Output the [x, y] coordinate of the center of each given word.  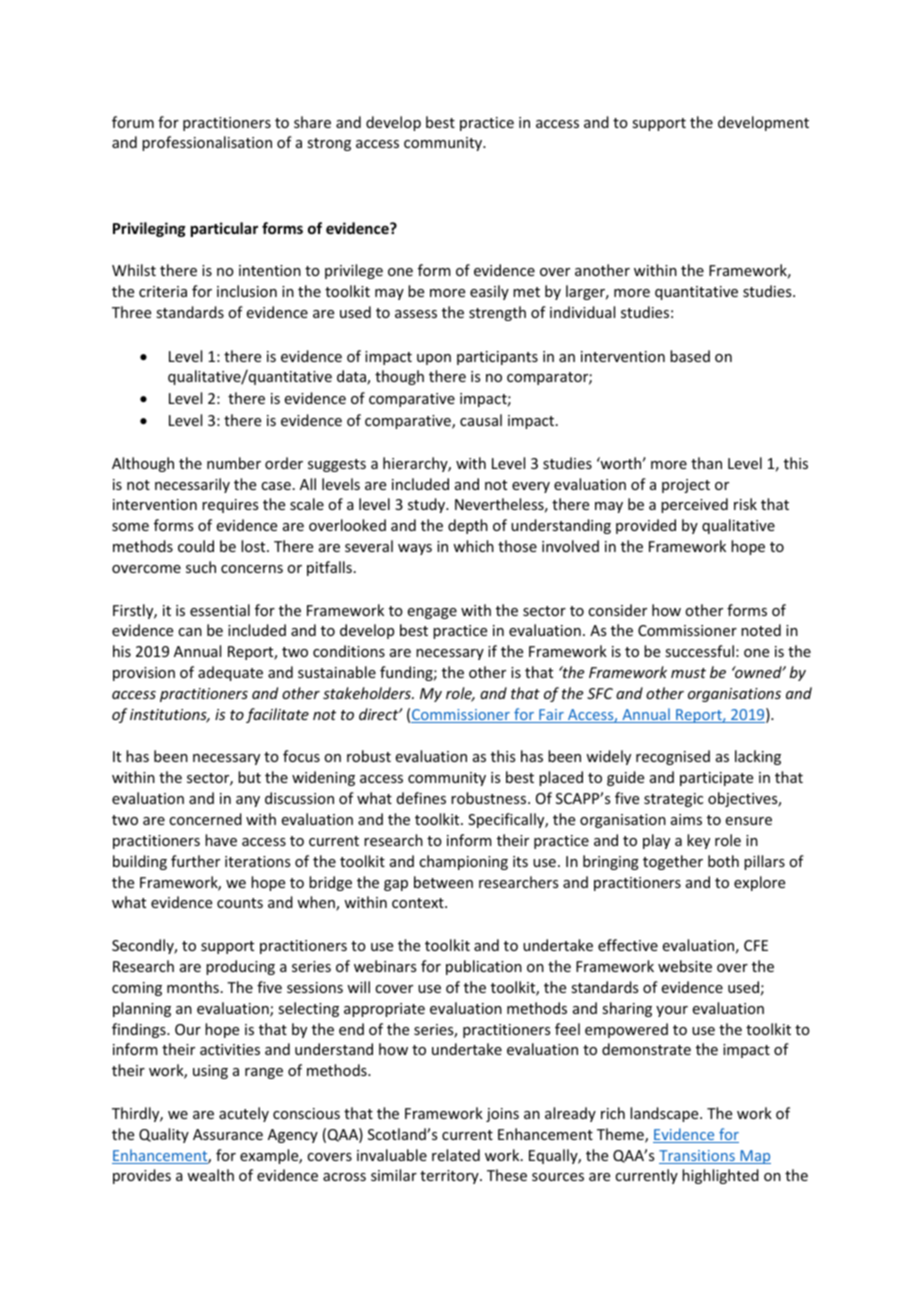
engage [432, 613]
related [456, 1155]
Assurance [228, 1134]
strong [329, 144]
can [190, 632]
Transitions [698, 1157]
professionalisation [207, 143]
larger [587, 292]
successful [699, 651]
